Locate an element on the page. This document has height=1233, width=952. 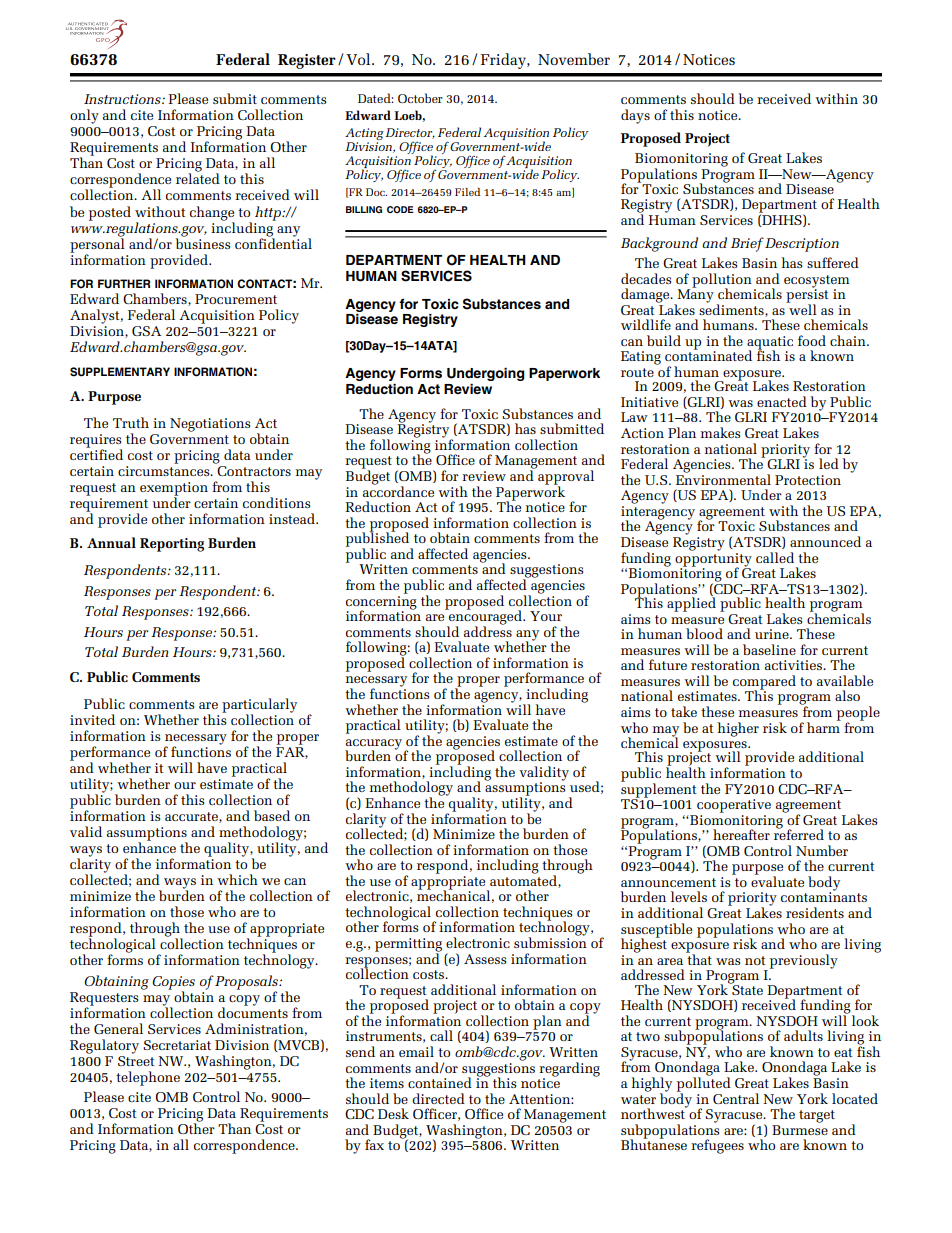
accuracy is located at coordinates (373, 745).
